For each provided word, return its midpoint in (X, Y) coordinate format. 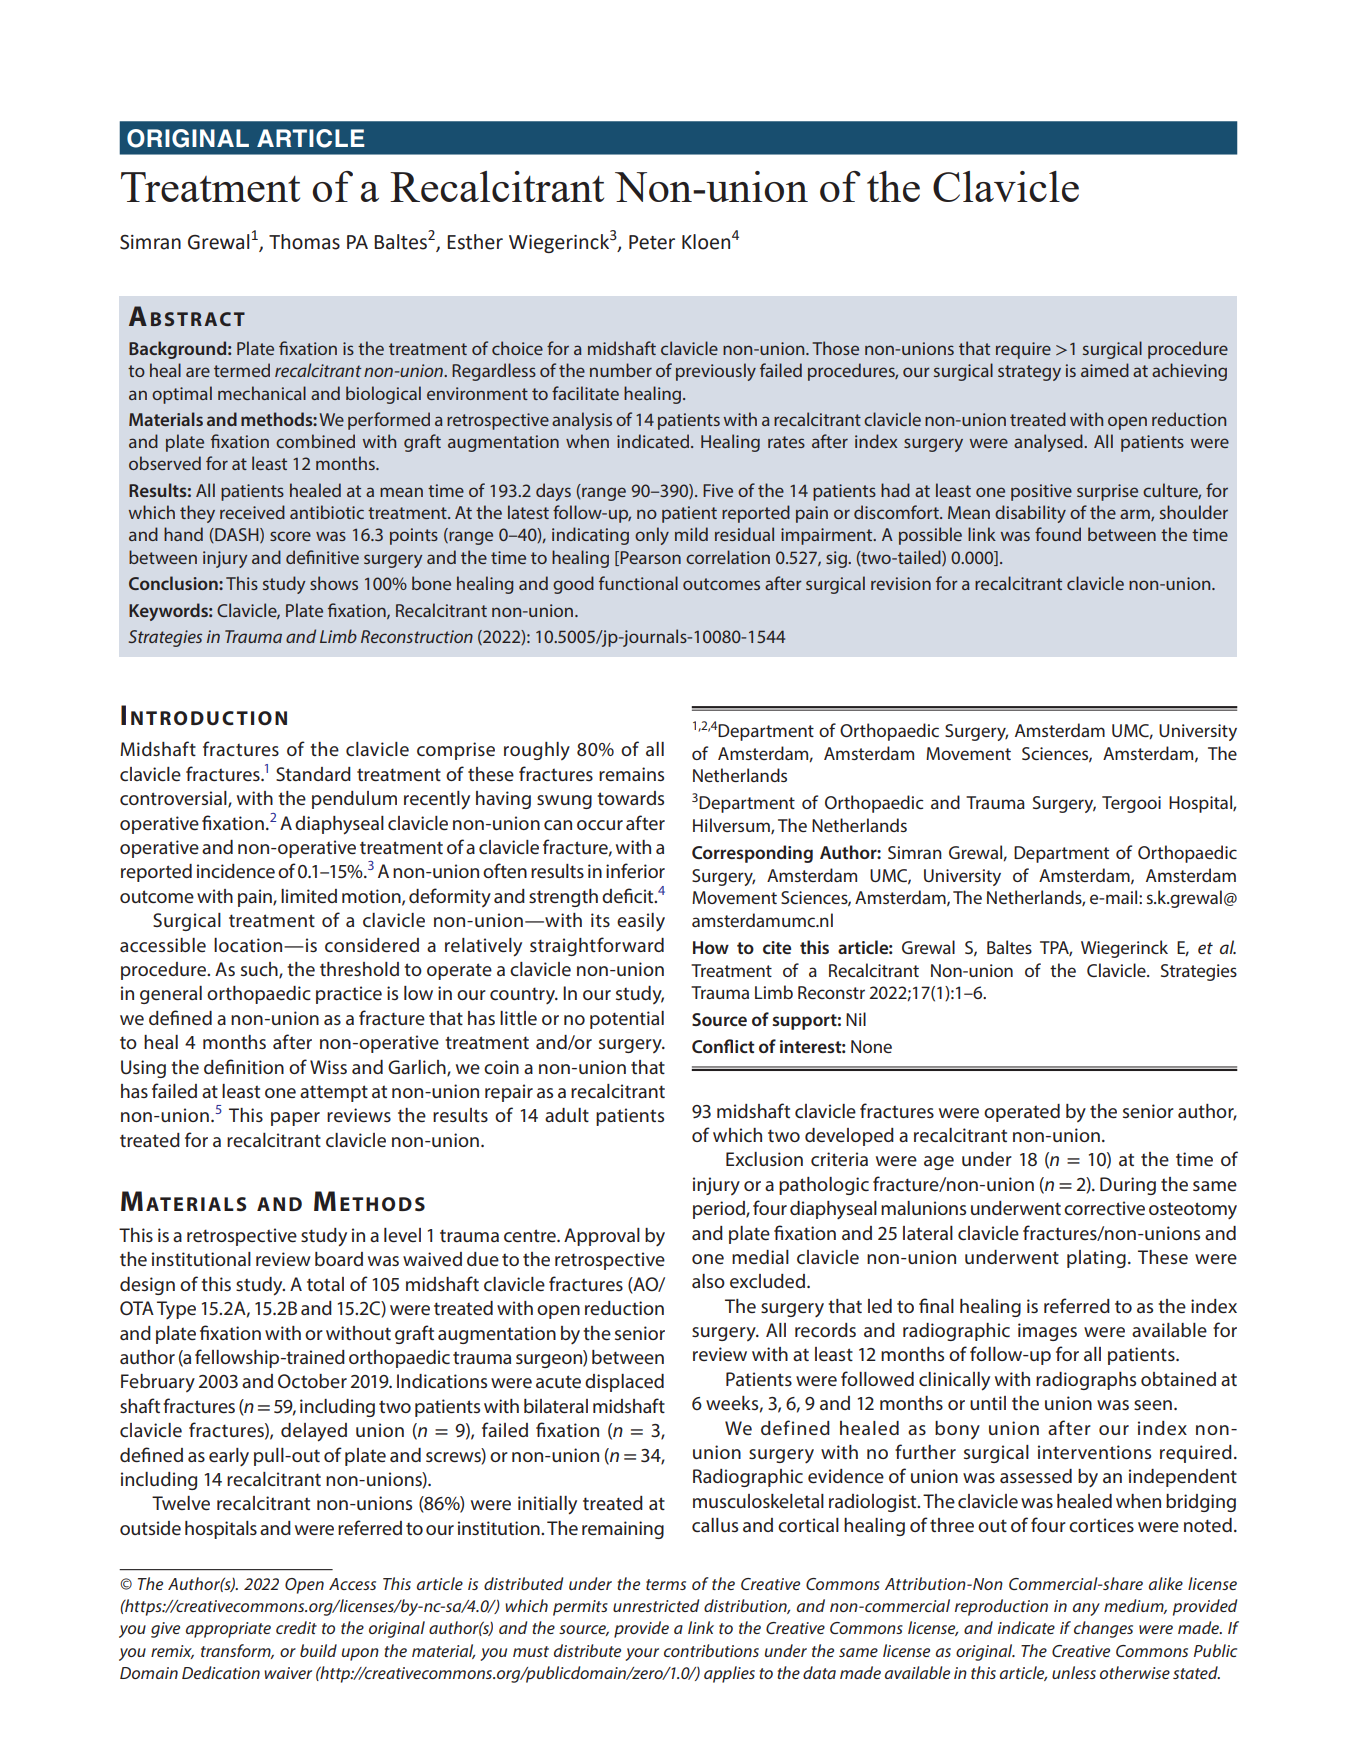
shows (334, 583)
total (325, 1284)
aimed (1105, 370)
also (708, 1281)
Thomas (304, 242)
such (260, 970)
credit (296, 1627)
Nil (856, 1019)
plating (1096, 1259)
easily (641, 922)
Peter (652, 242)
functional (638, 583)
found (1058, 534)
